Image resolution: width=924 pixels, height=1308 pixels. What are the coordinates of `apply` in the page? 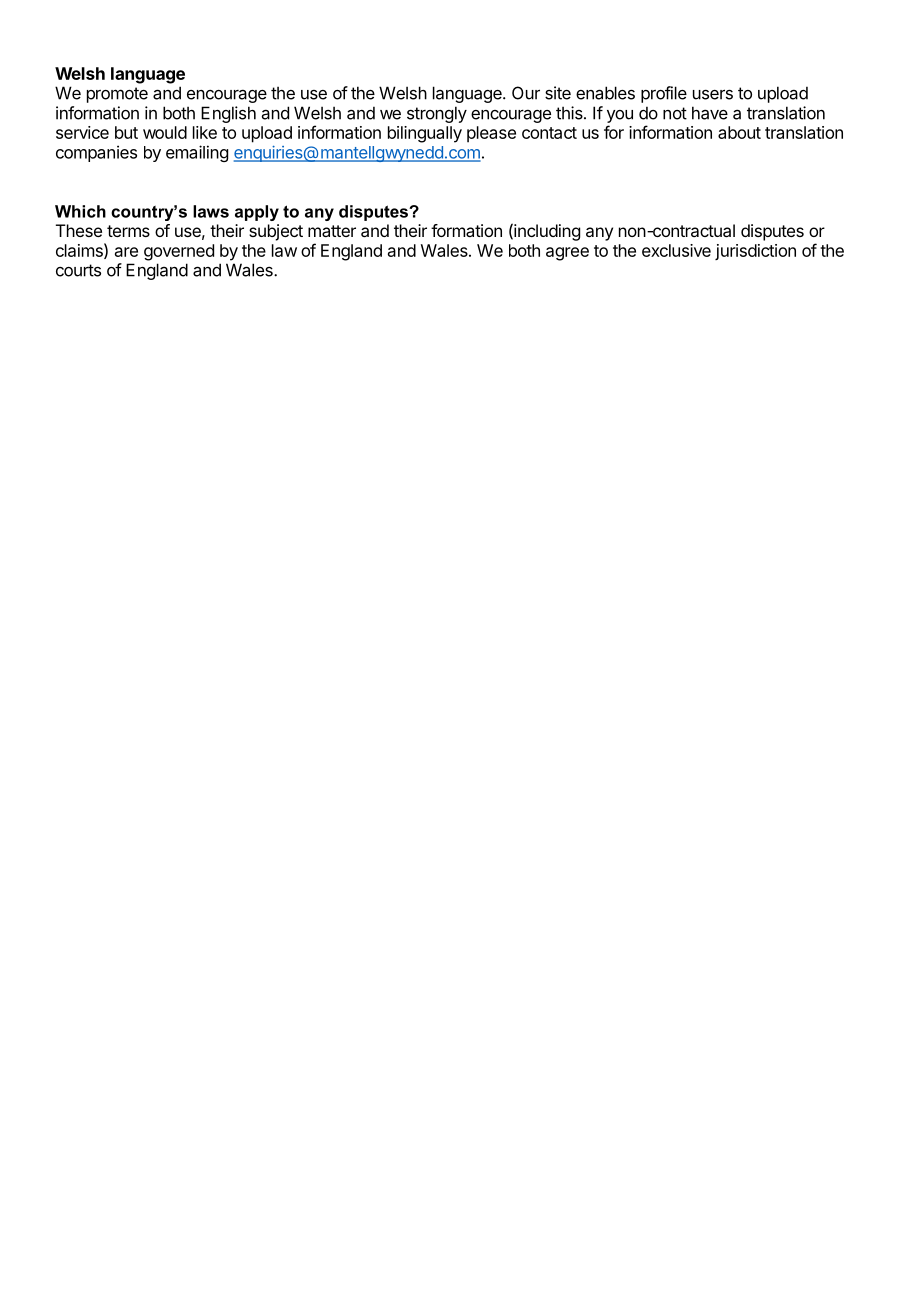 It's located at (257, 213).
